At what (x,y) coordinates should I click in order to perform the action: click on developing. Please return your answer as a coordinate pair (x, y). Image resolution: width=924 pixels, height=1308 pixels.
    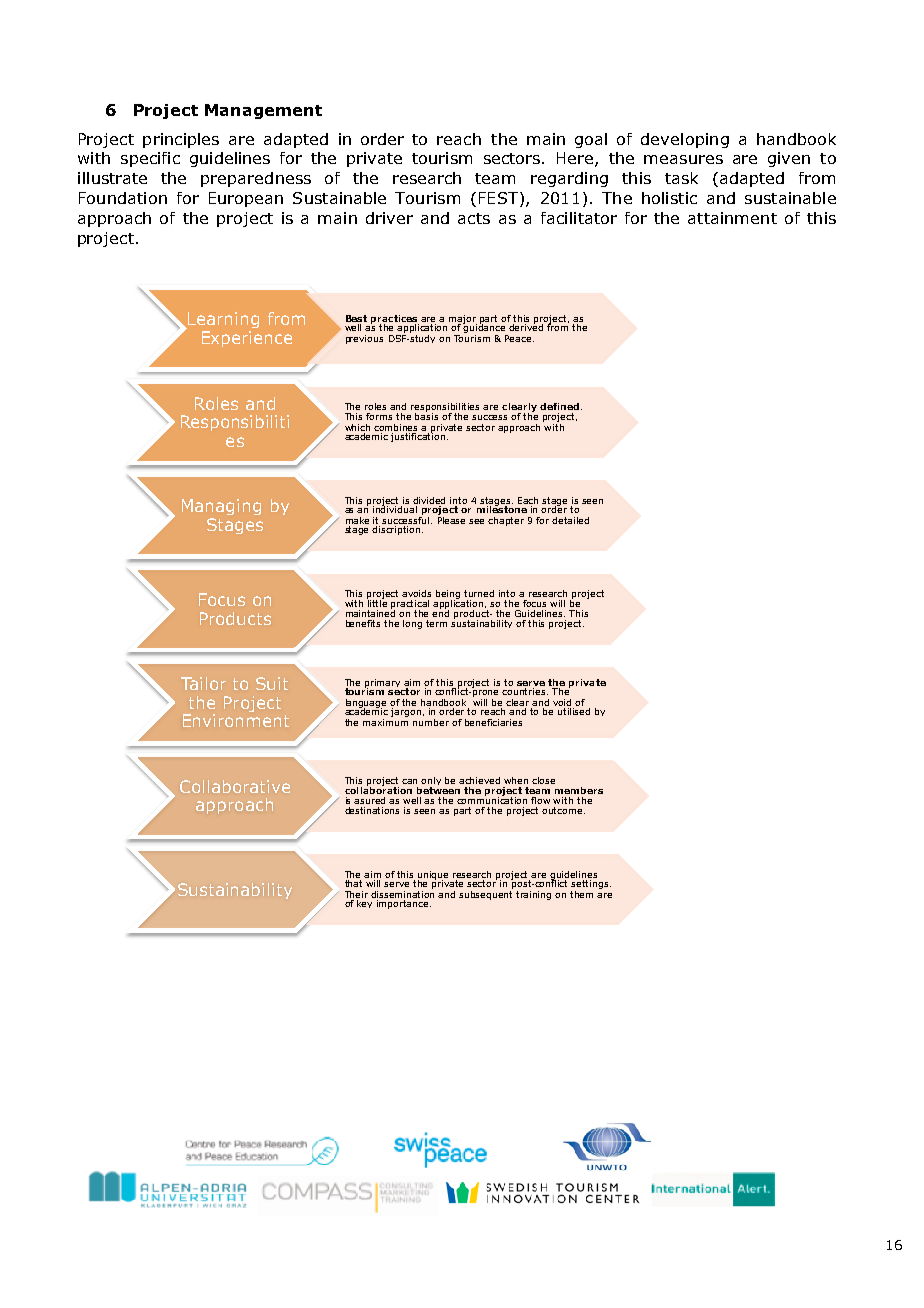
    Looking at the image, I should click on (685, 140).
